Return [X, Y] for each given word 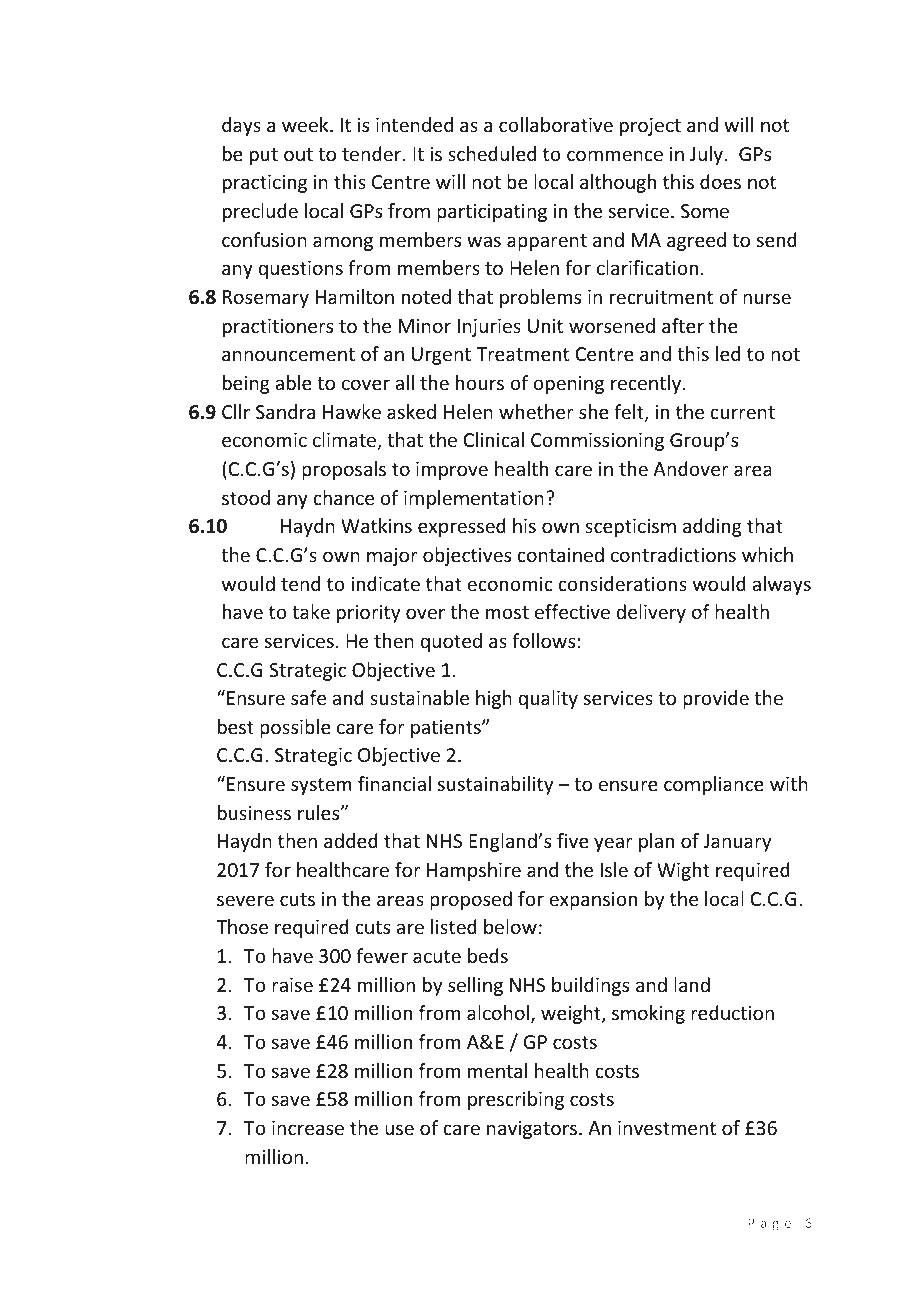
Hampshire [474, 871]
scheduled [492, 153]
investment [667, 1128]
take [311, 611]
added [351, 840]
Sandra [285, 411]
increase [308, 1128]
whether [536, 411]
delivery [651, 613]
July [707, 155]
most [507, 612]
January [737, 843]
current [742, 412]
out [298, 154]
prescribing [516, 1100]
